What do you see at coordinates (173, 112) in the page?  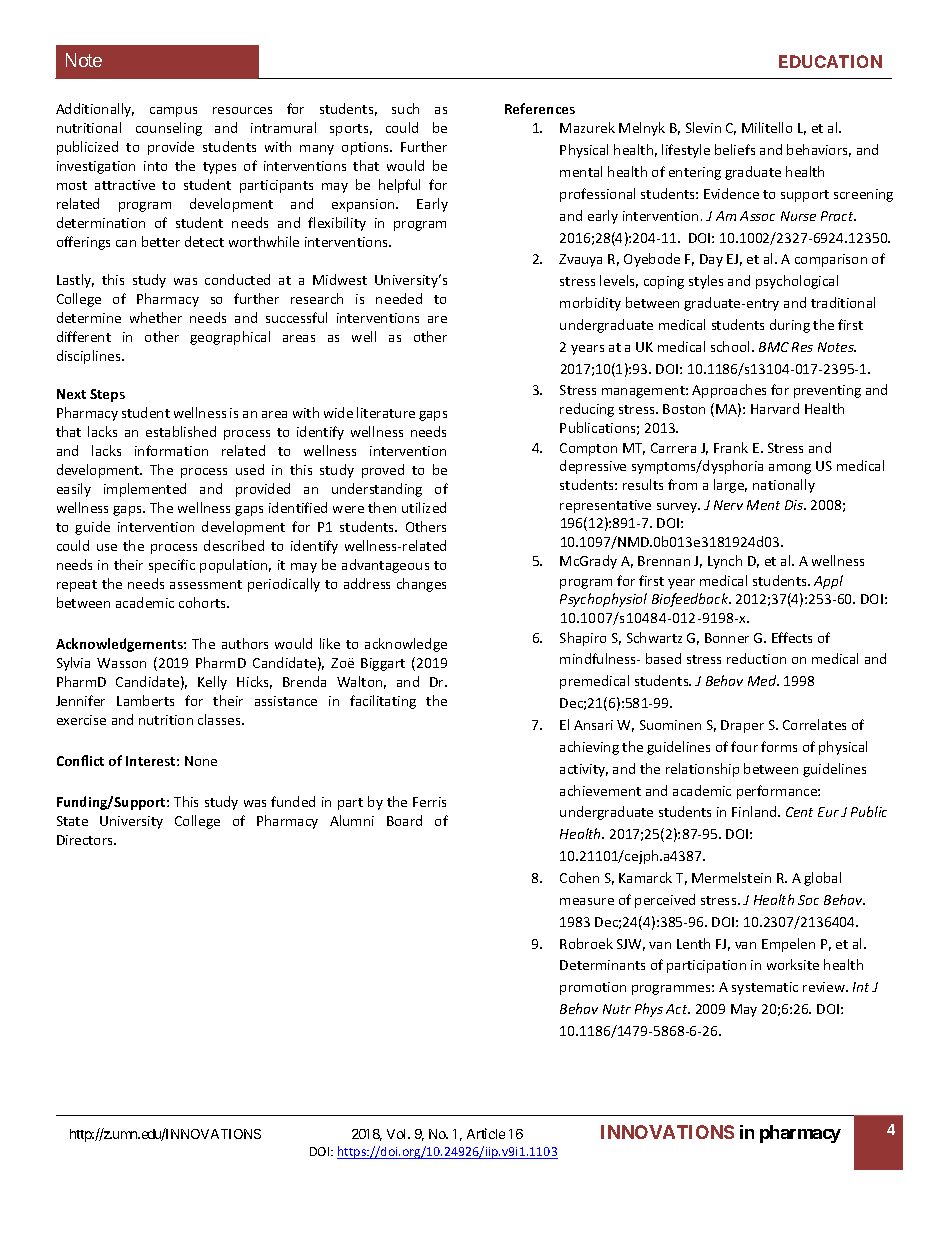 I see `campus` at bounding box center [173, 112].
